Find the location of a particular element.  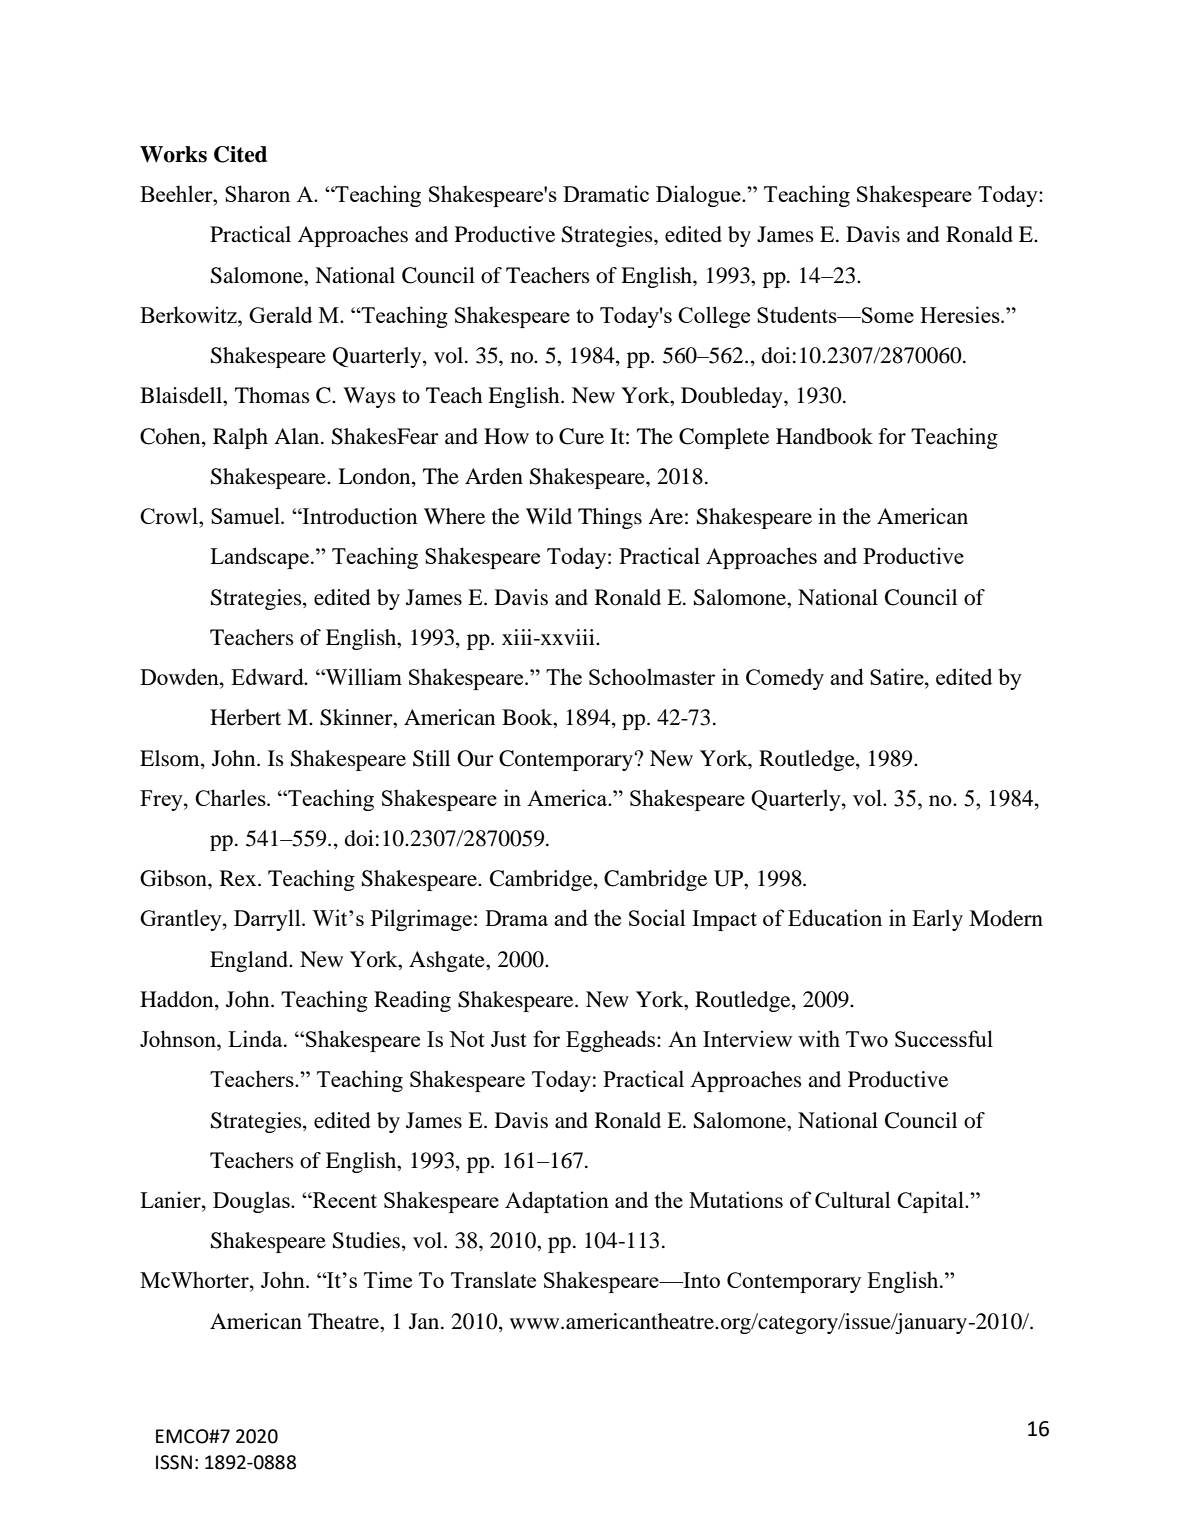

Alan is located at coordinates (298, 436).
